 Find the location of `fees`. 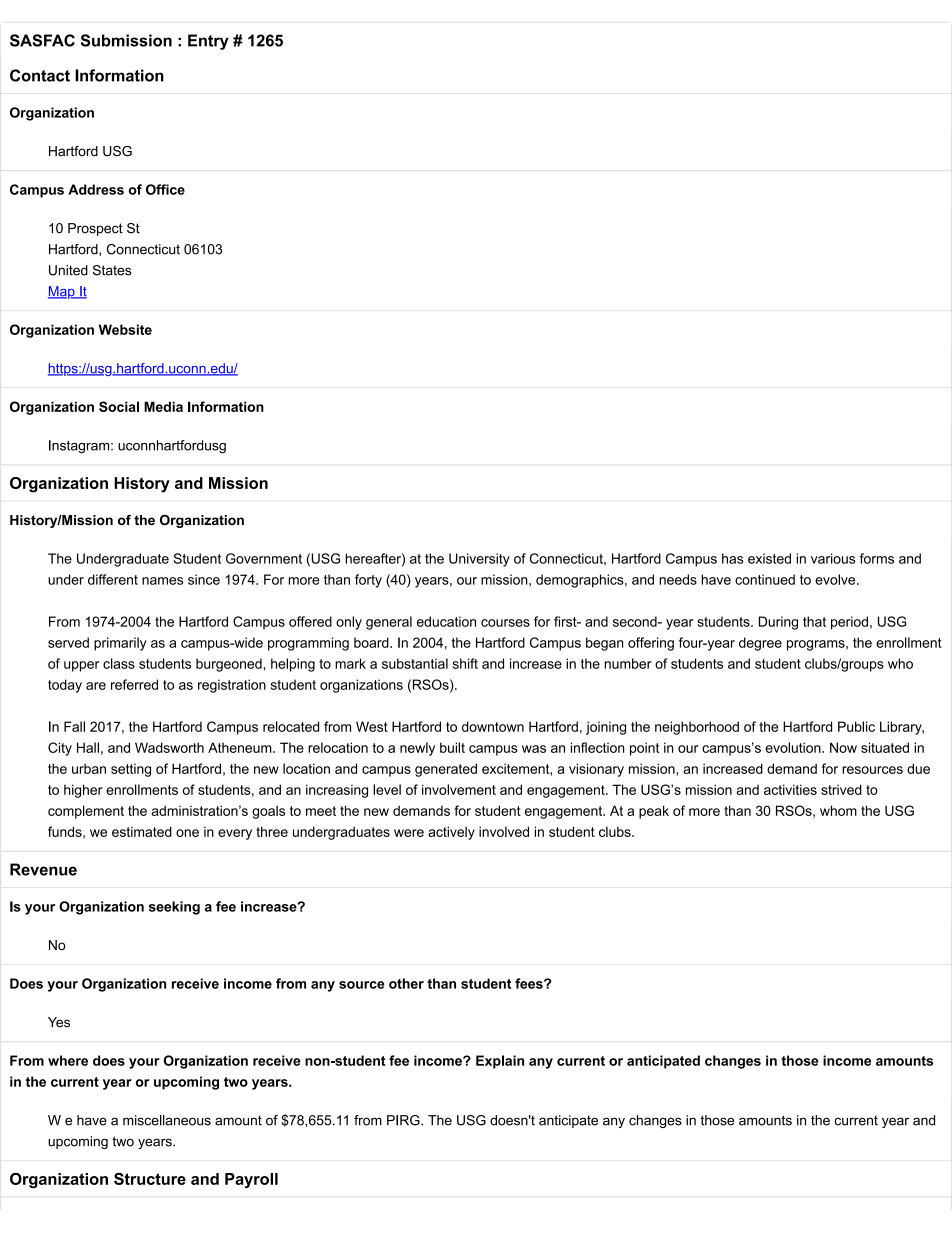

fees is located at coordinates (530, 983).
